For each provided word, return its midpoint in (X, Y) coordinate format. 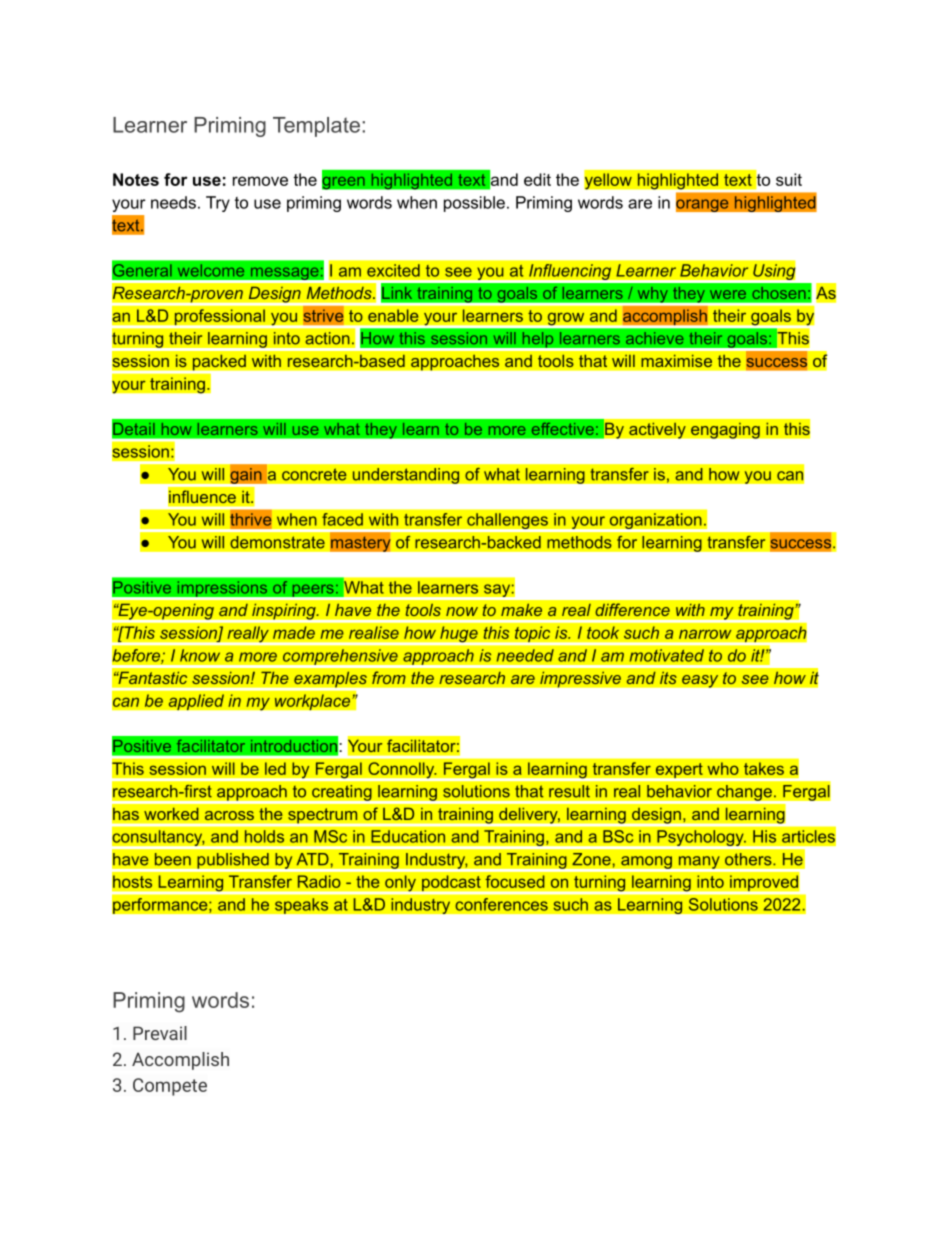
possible (474, 204)
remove (260, 181)
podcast (451, 884)
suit (789, 179)
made (294, 632)
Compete (170, 1087)
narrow (705, 634)
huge (459, 635)
